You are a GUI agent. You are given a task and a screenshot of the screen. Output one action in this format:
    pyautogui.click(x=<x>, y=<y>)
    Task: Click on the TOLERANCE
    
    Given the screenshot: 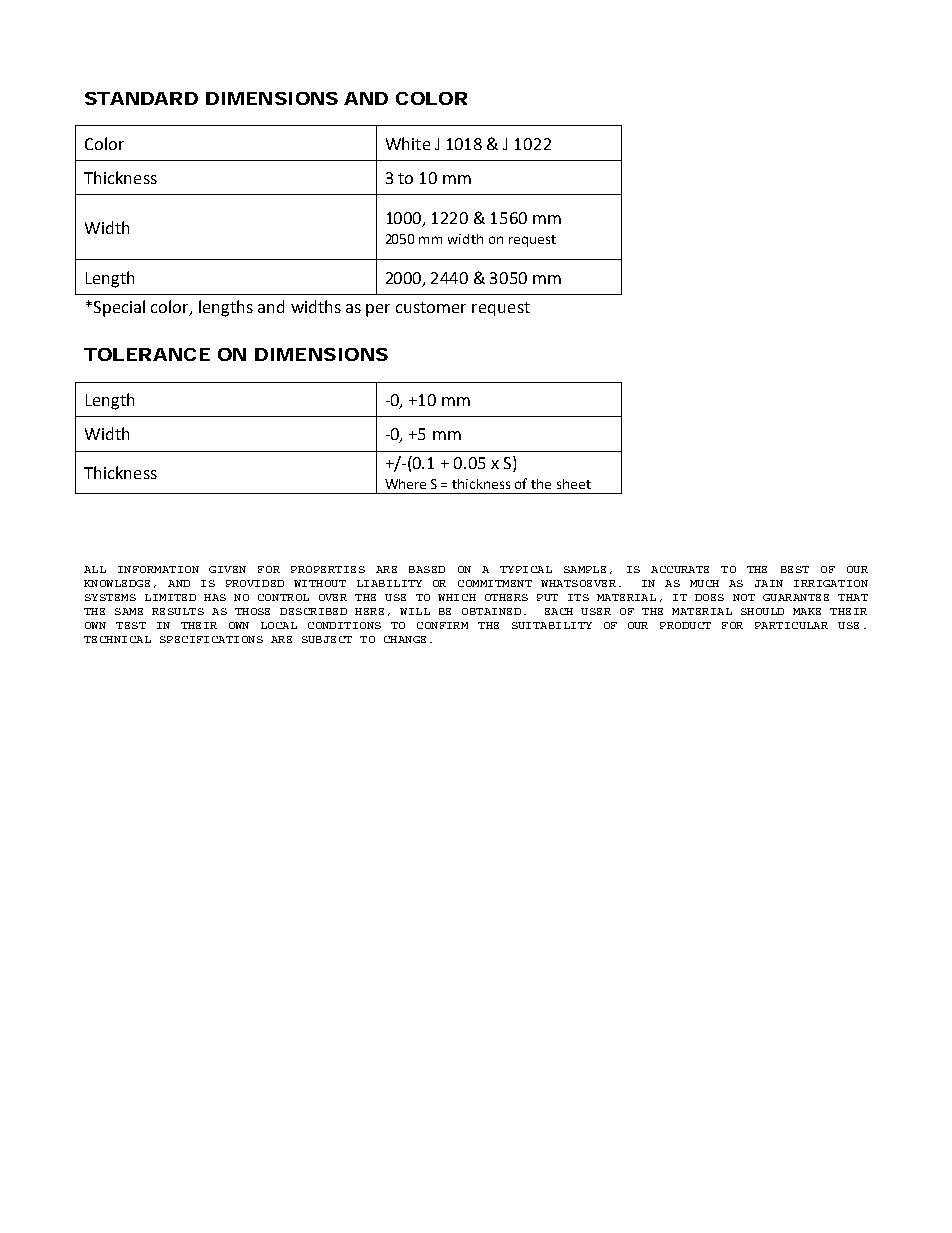 What is the action you would take?
    pyautogui.click(x=147, y=354)
